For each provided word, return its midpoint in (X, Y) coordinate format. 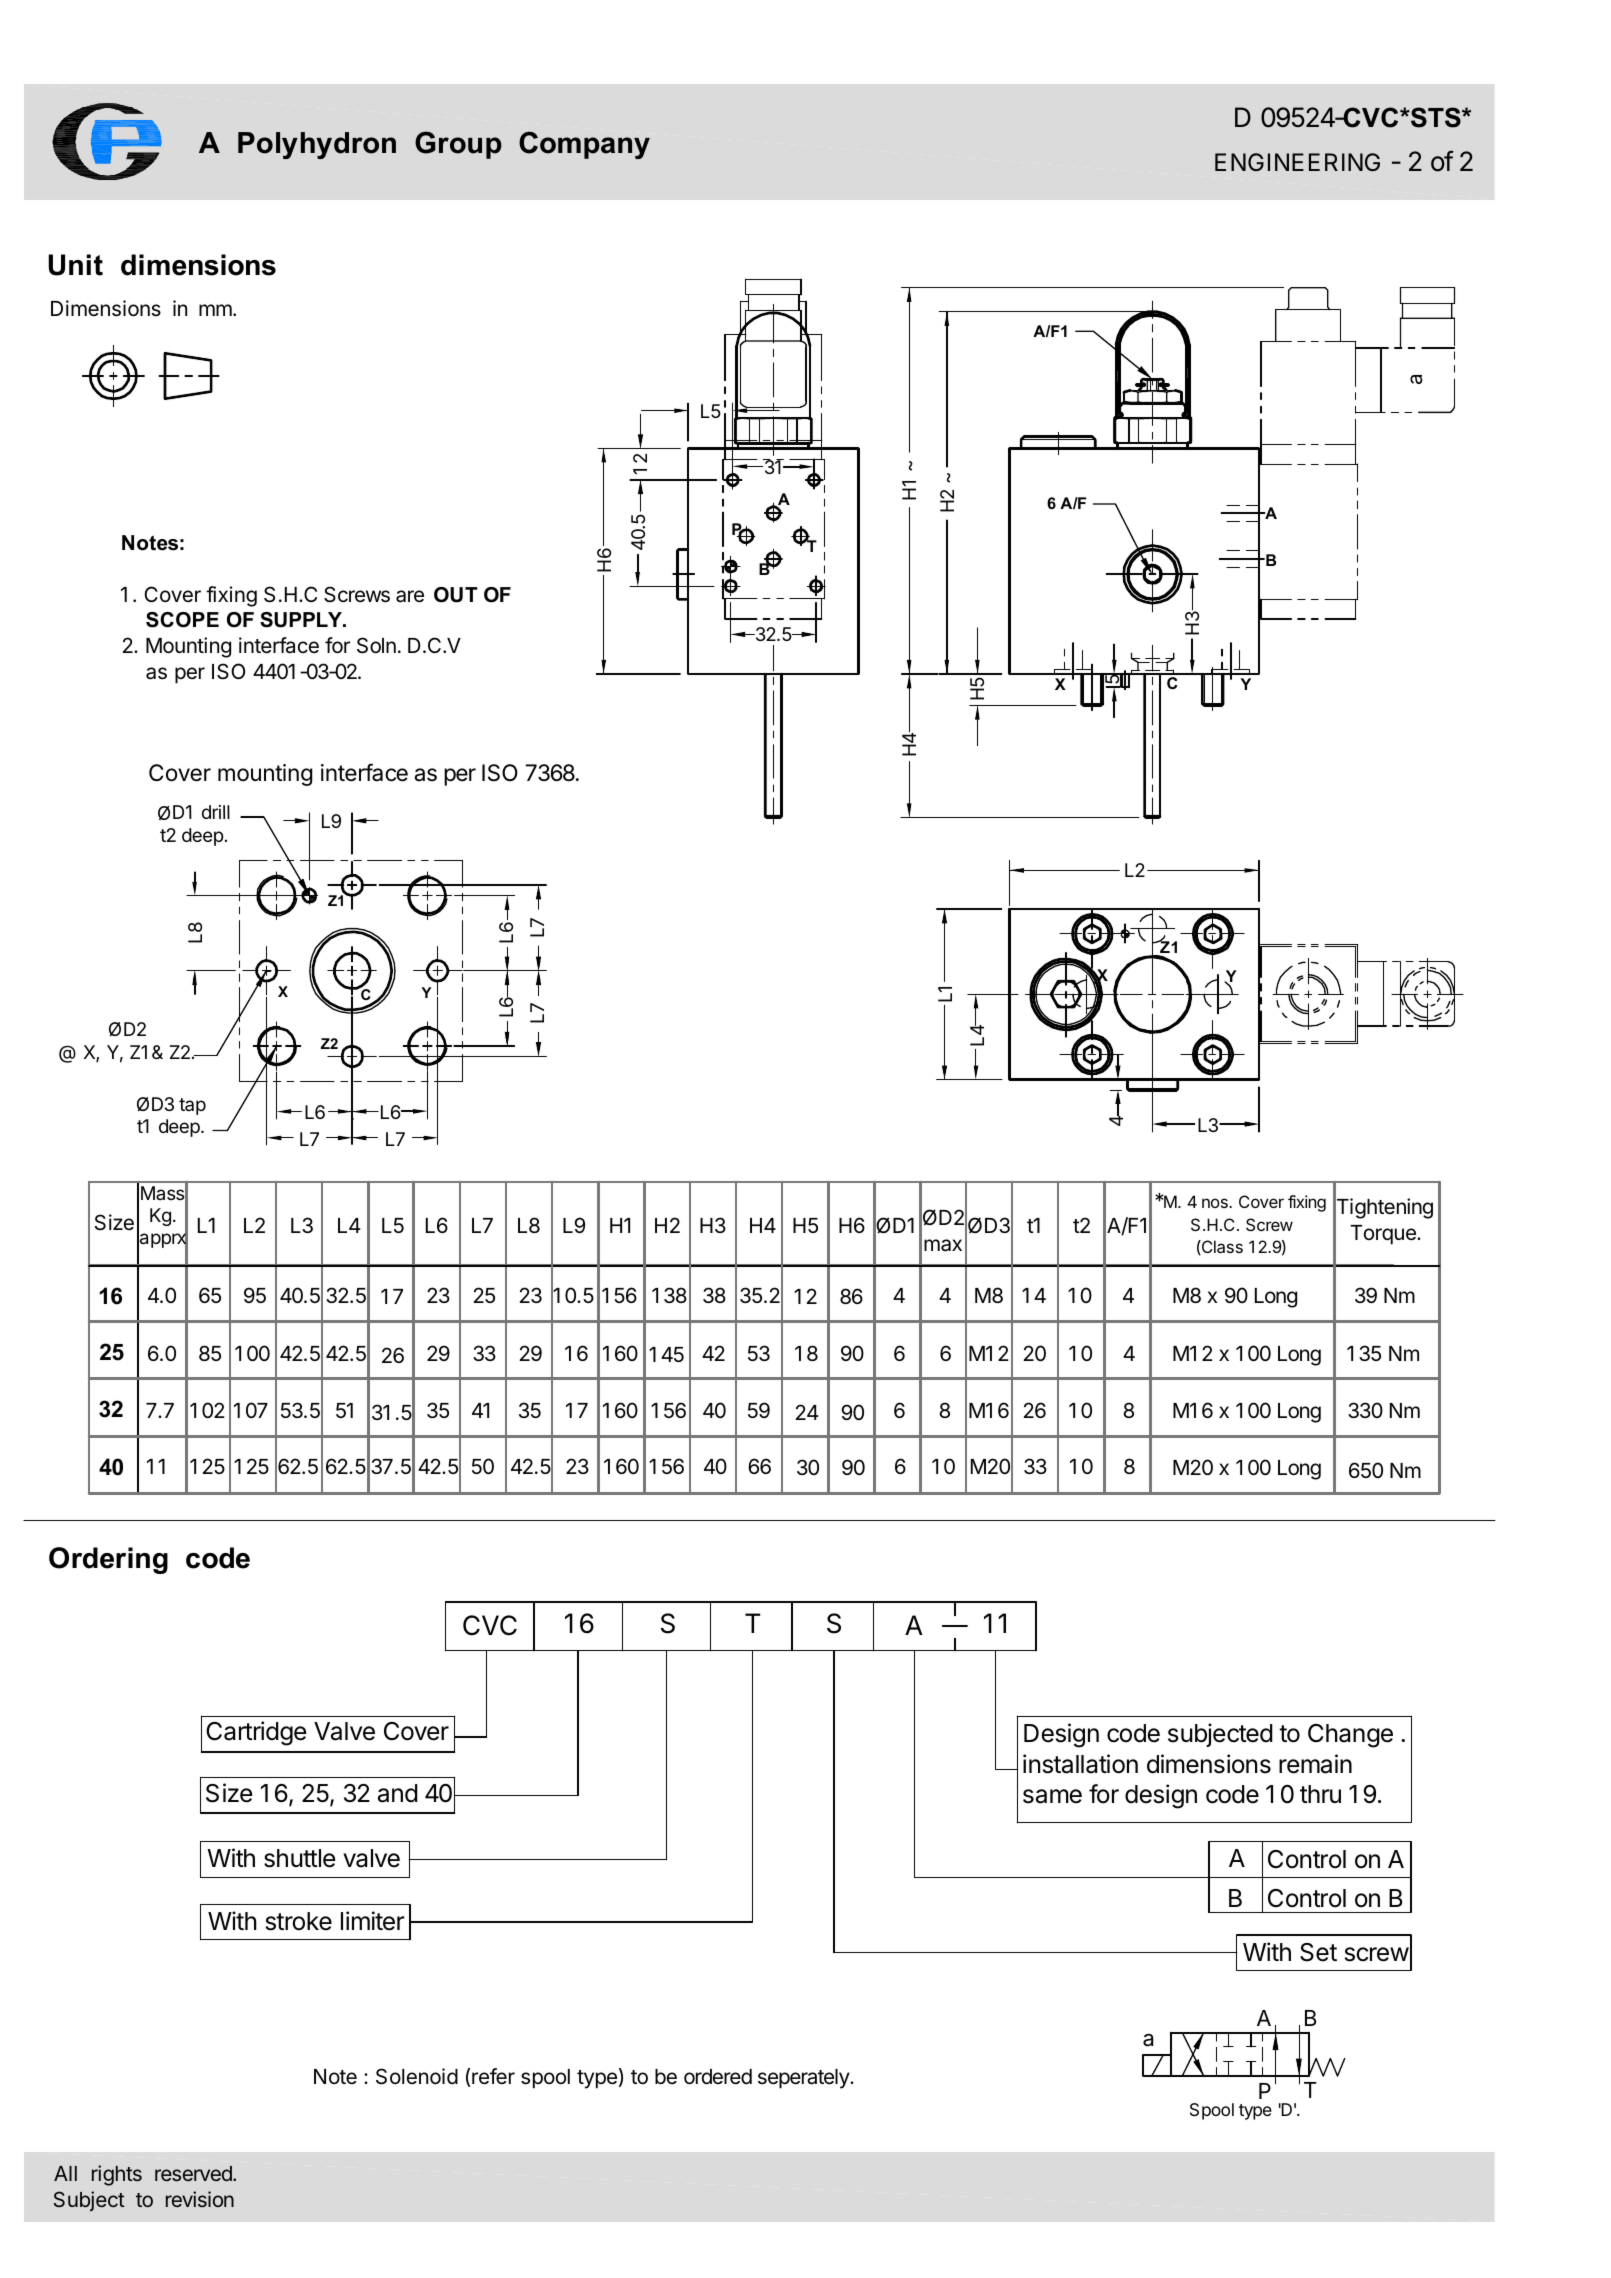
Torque (1384, 1235)
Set (1318, 1952)
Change (1350, 1736)
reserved (194, 2173)
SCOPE (182, 620)
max (943, 1245)
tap (192, 1106)
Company (584, 145)
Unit (75, 265)
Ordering (108, 1560)
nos (1216, 1203)
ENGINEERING (1297, 162)
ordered (718, 2077)
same (1052, 1796)
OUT (456, 595)
